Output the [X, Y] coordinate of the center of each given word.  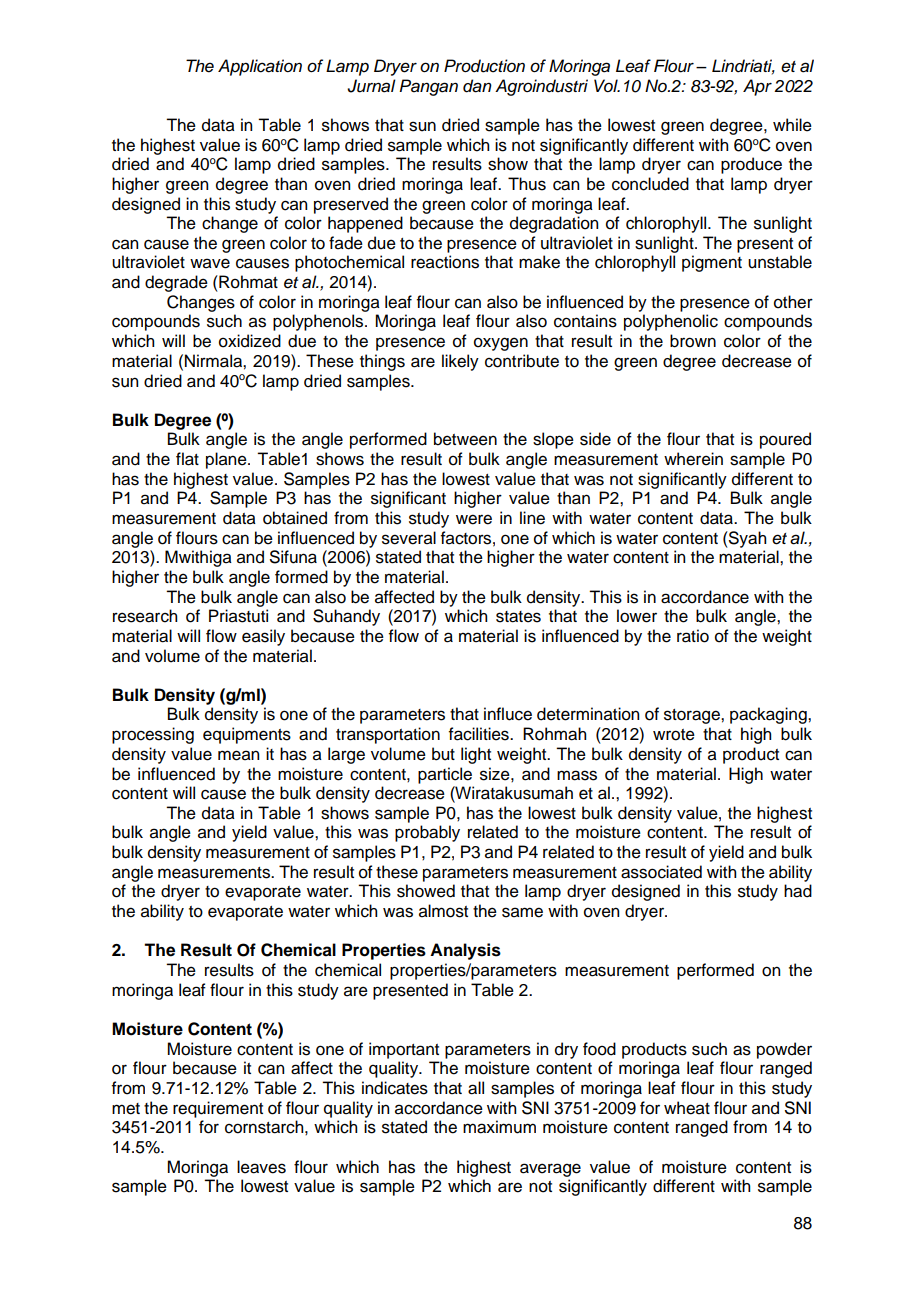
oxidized [250, 341]
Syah [746, 539]
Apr [757, 87]
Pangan [428, 87]
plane [227, 460]
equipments [247, 735]
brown [693, 341]
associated [661, 872]
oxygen [501, 344]
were [474, 519]
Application [260, 67]
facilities [480, 734]
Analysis [465, 951]
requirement [218, 1109]
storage [693, 716]
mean [238, 755]
